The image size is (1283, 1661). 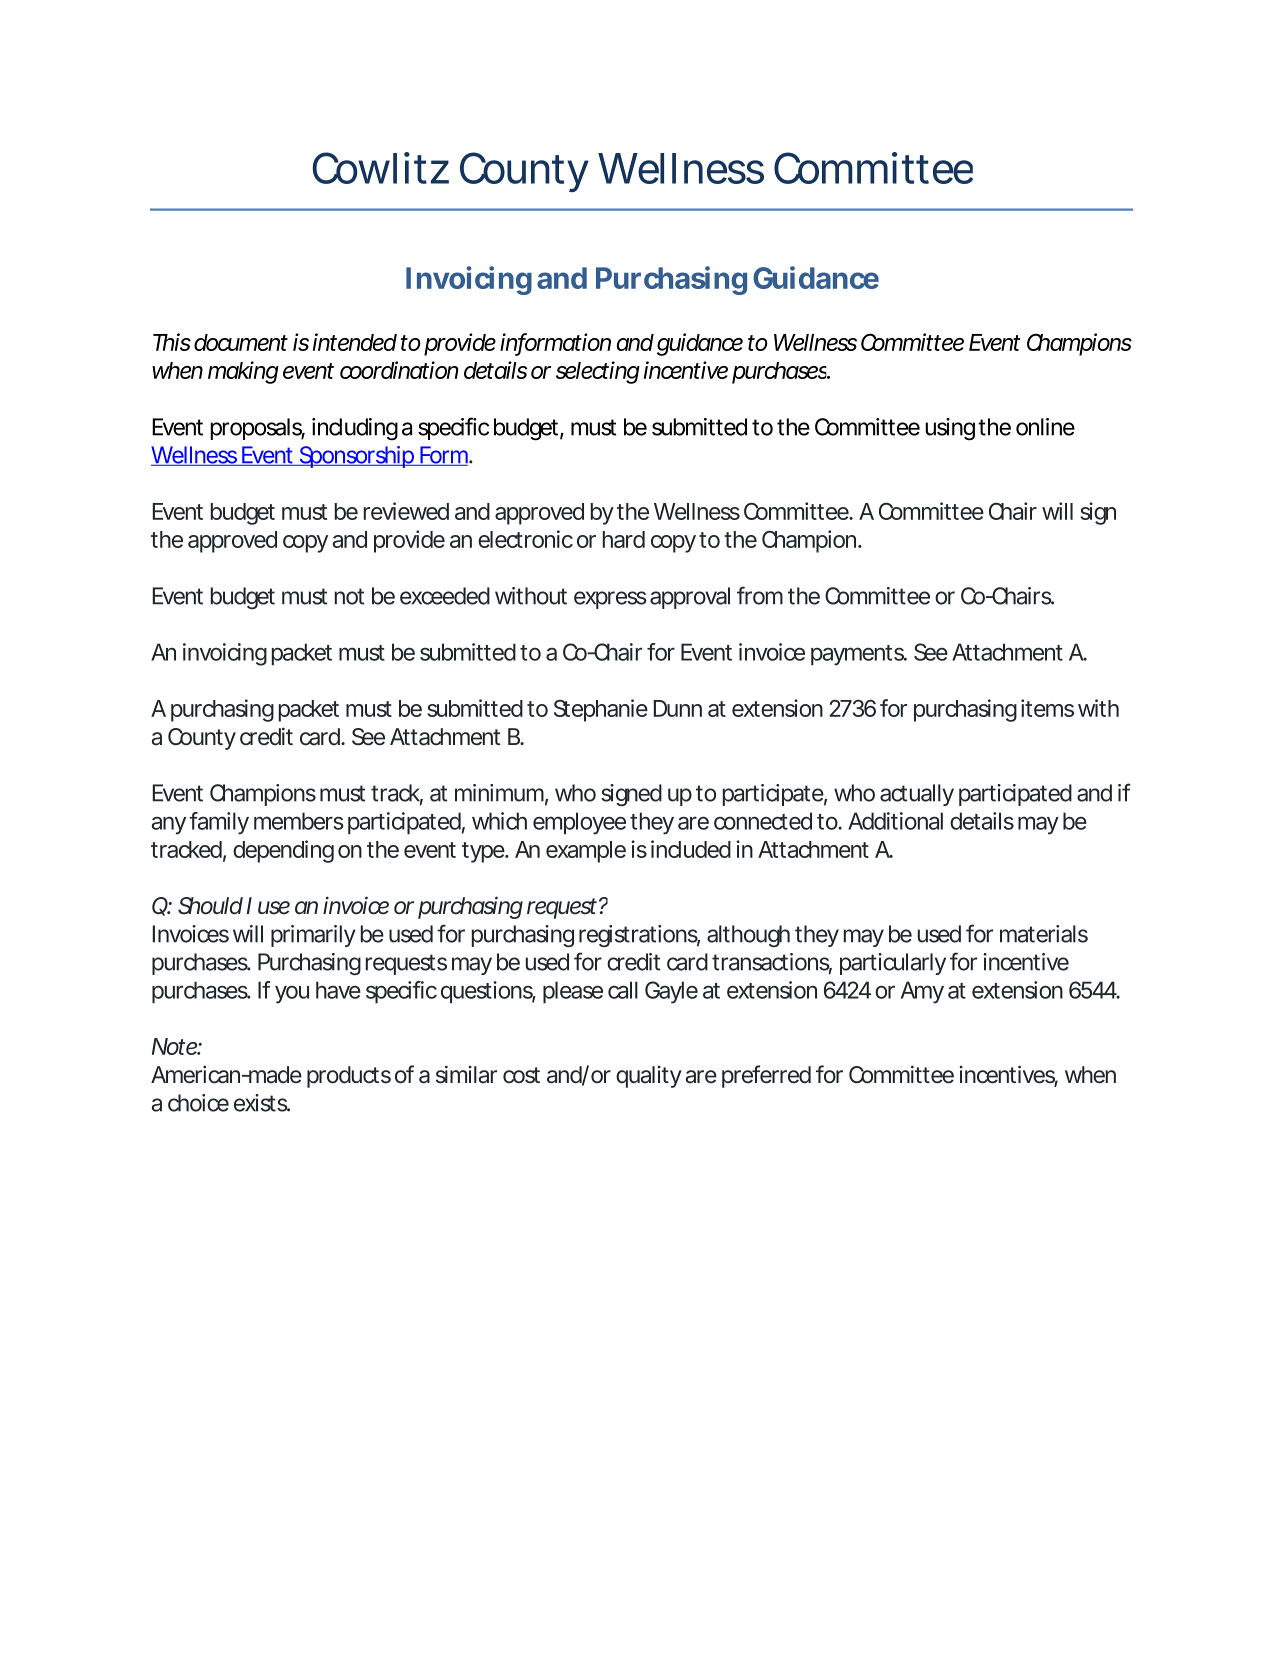 I want to click on payments, so click(x=858, y=655).
